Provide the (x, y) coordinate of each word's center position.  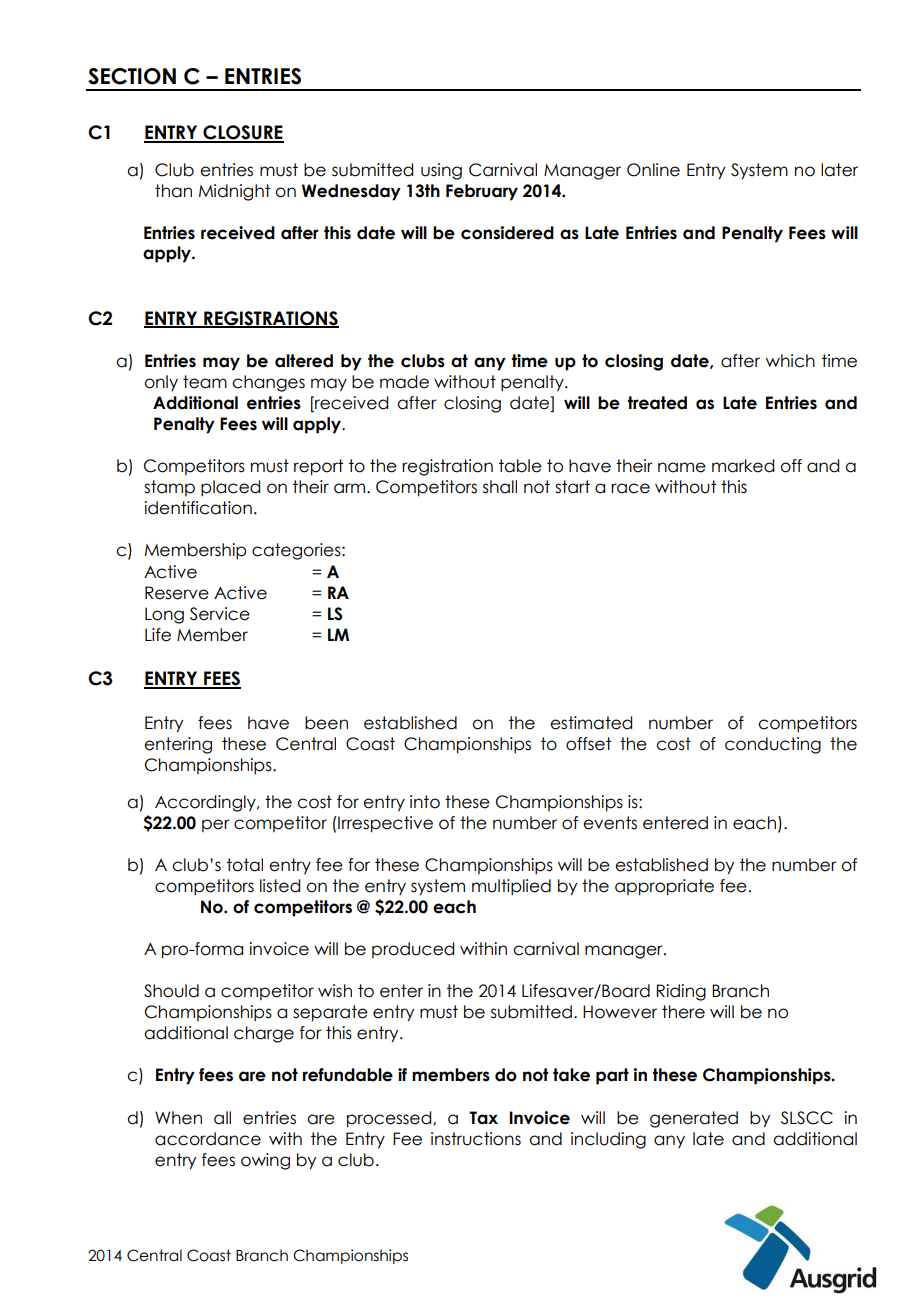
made (404, 382)
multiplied (511, 887)
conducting (773, 745)
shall (500, 487)
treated (657, 403)
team (205, 382)
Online (653, 170)
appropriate (664, 887)
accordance (208, 1139)
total (245, 865)
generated (694, 1119)
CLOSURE (242, 133)
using (441, 171)
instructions (476, 1139)
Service (220, 614)
